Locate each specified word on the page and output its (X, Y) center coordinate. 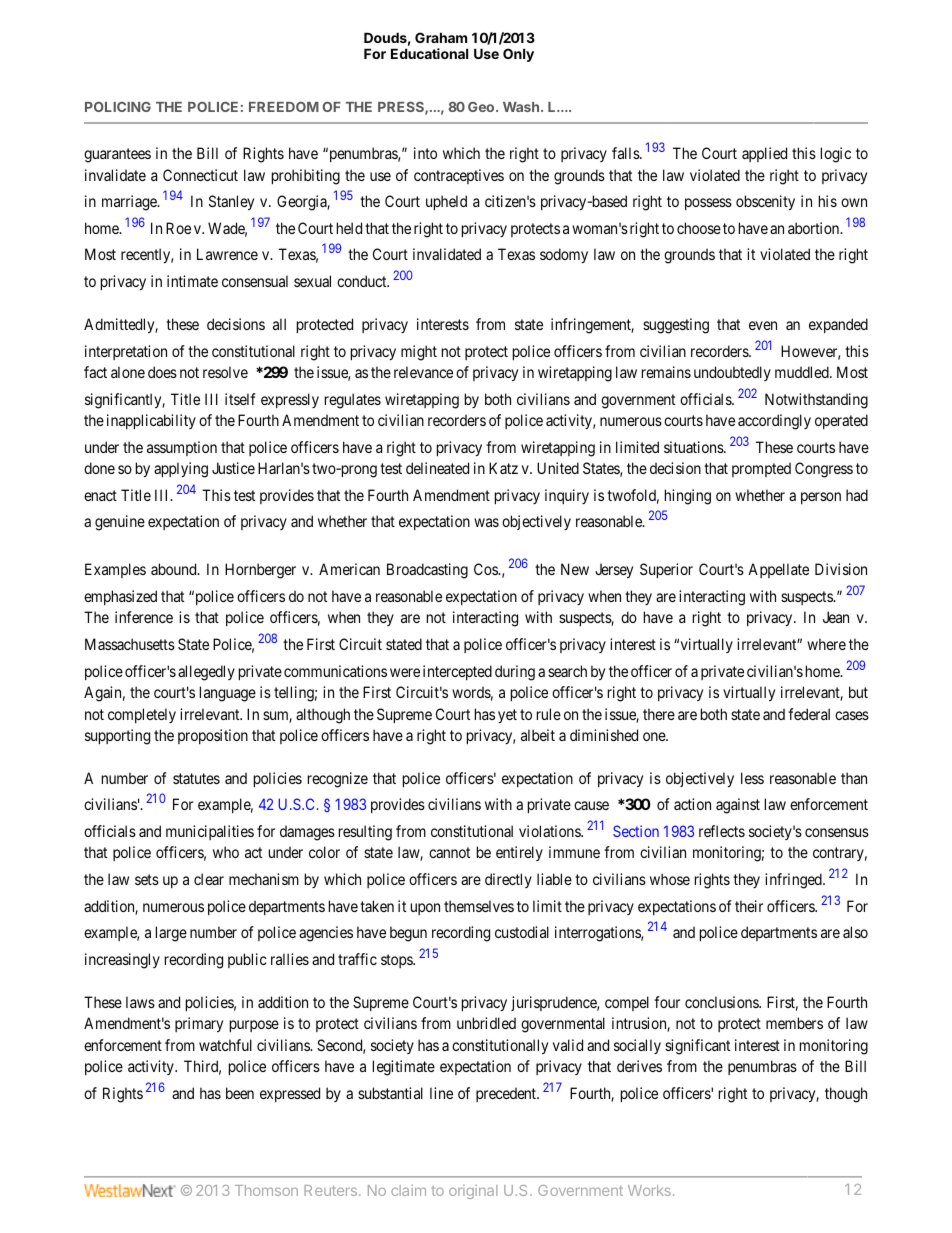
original (473, 1192)
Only (518, 55)
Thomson (266, 1190)
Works (649, 1190)
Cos (487, 569)
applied (764, 154)
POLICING (118, 106)
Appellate (778, 570)
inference (144, 617)
